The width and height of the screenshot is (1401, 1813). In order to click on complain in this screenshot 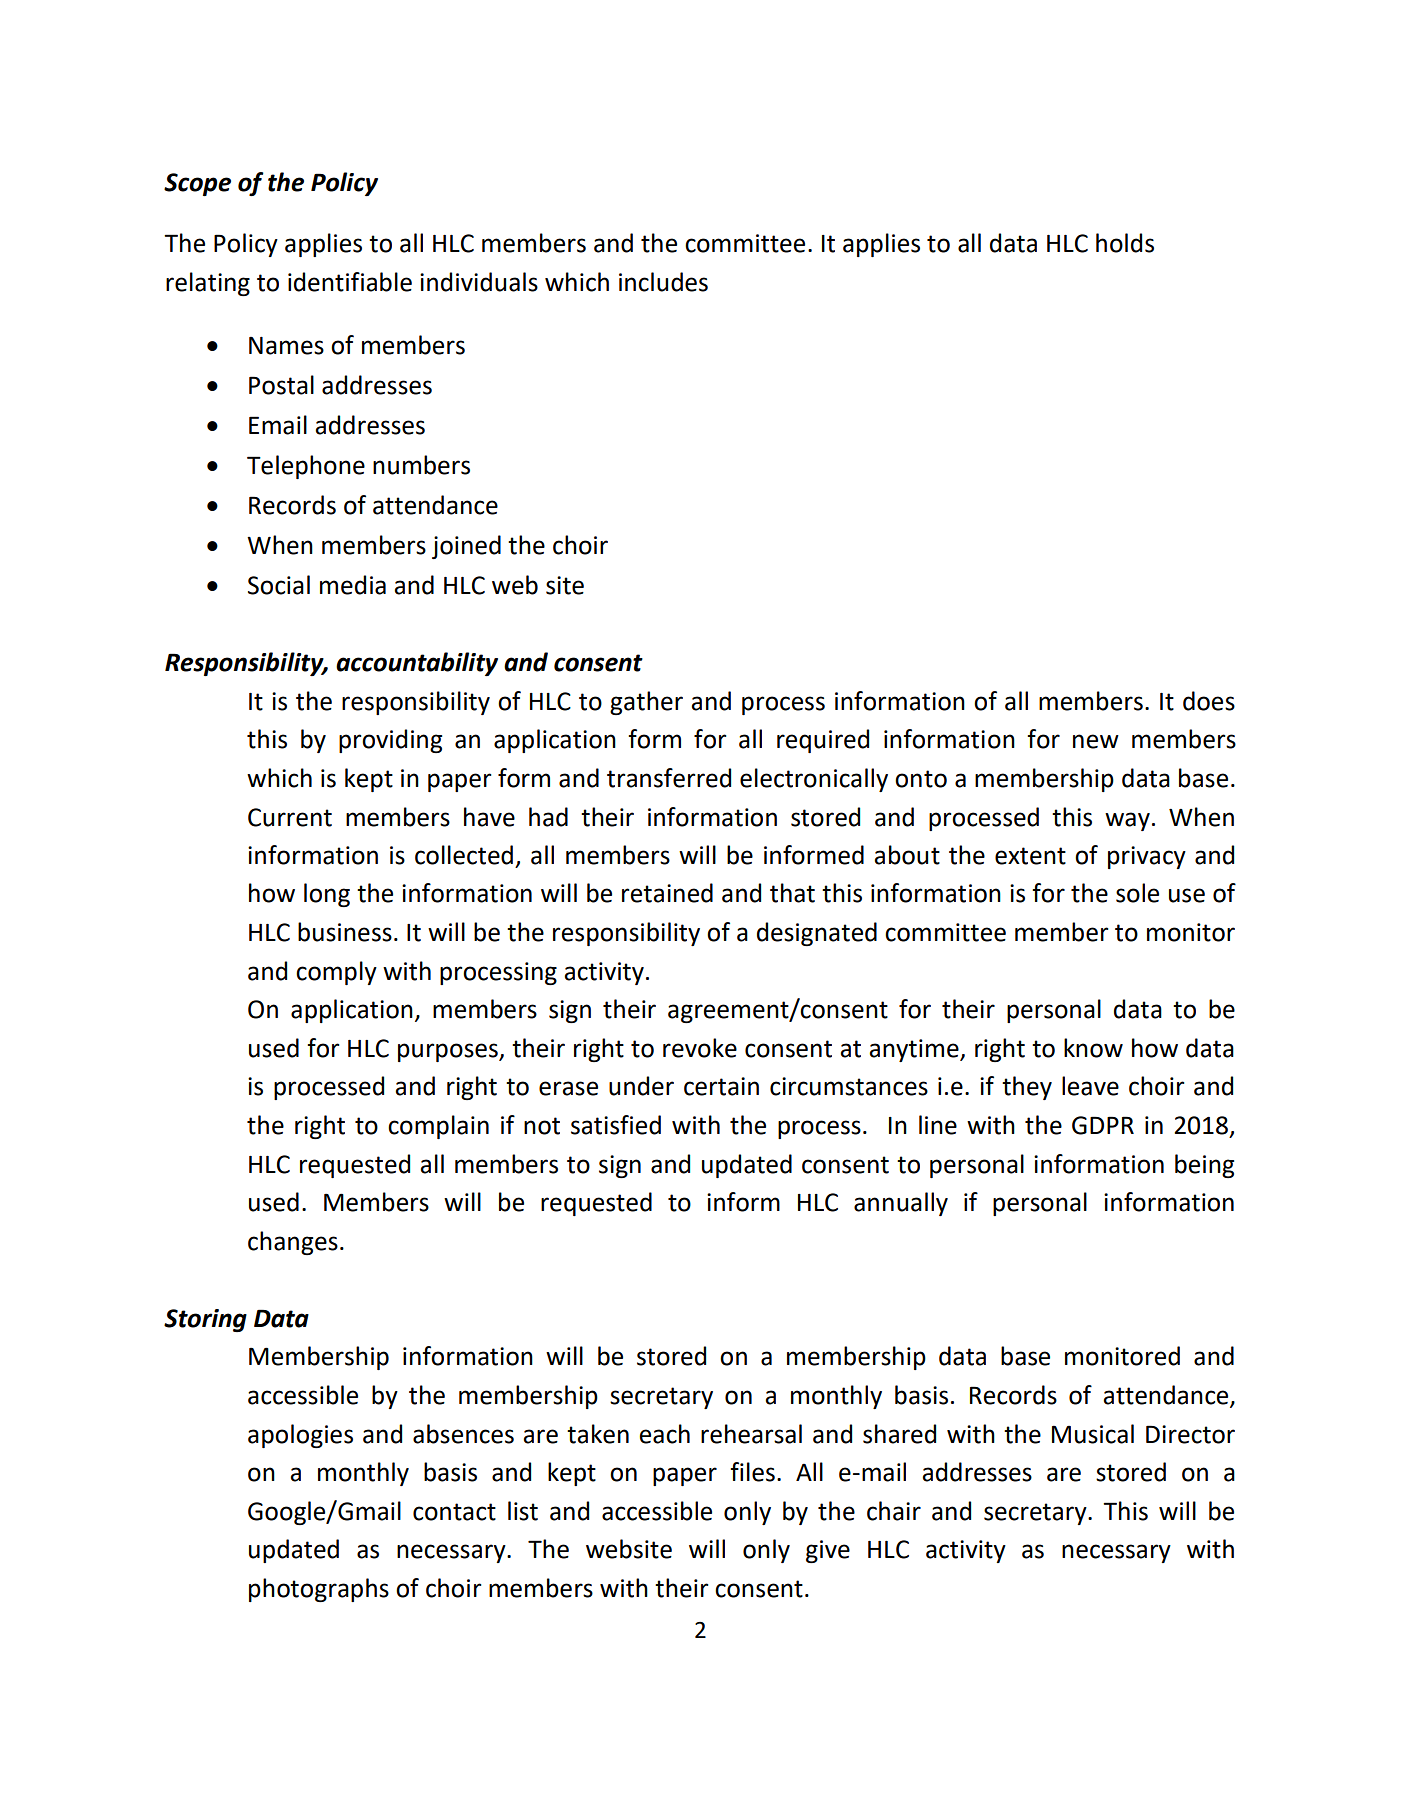, I will do `click(438, 1127)`.
